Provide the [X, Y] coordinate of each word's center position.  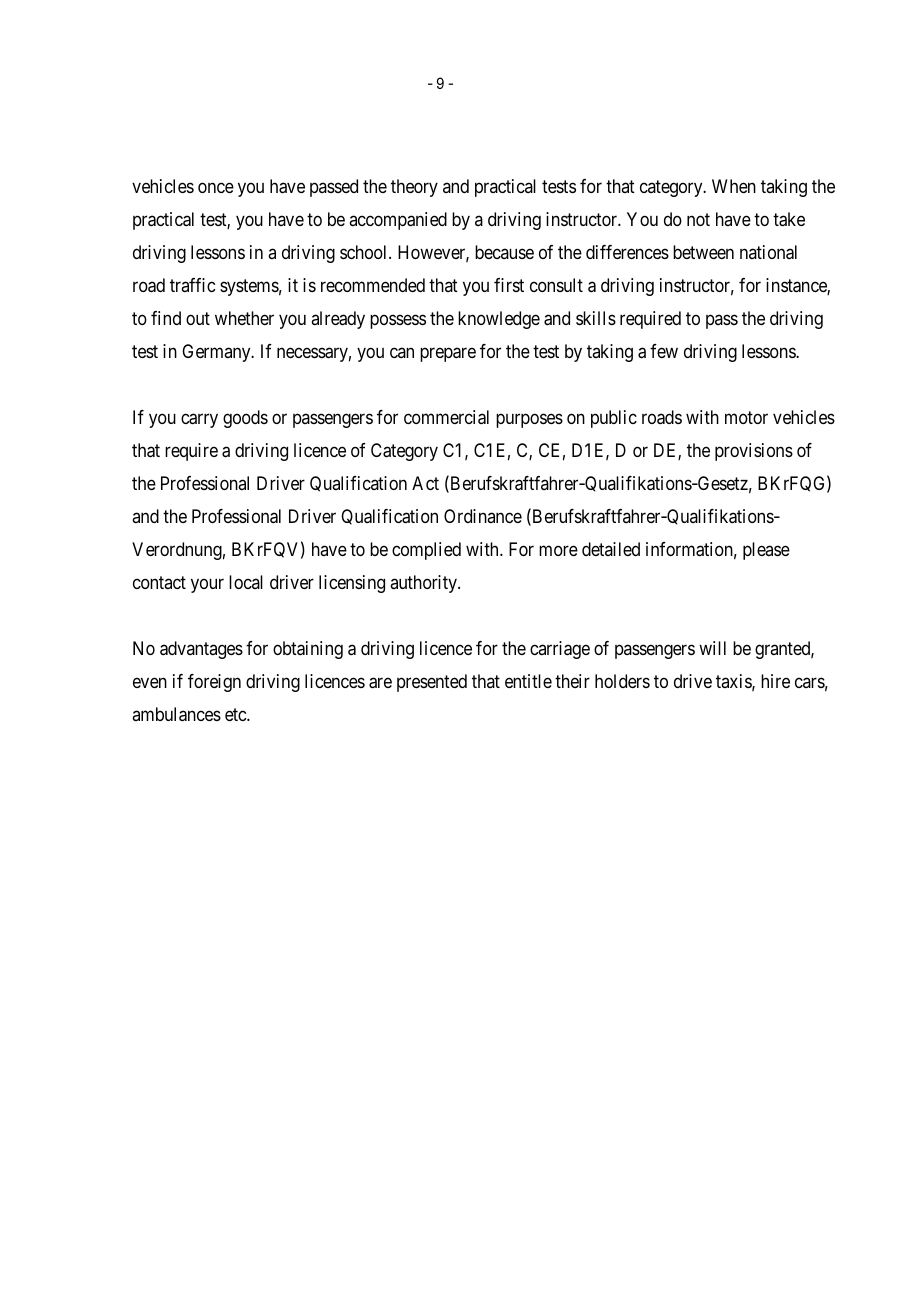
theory [414, 188]
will [712, 648]
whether [244, 318]
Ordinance [483, 516]
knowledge [499, 320]
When [734, 186]
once [216, 188]
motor [746, 417]
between [703, 252]
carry [199, 421]
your [207, 586]
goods [245, 419]
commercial [446, 417]
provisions [754, 452]
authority [424, 584]
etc [236, 714]
